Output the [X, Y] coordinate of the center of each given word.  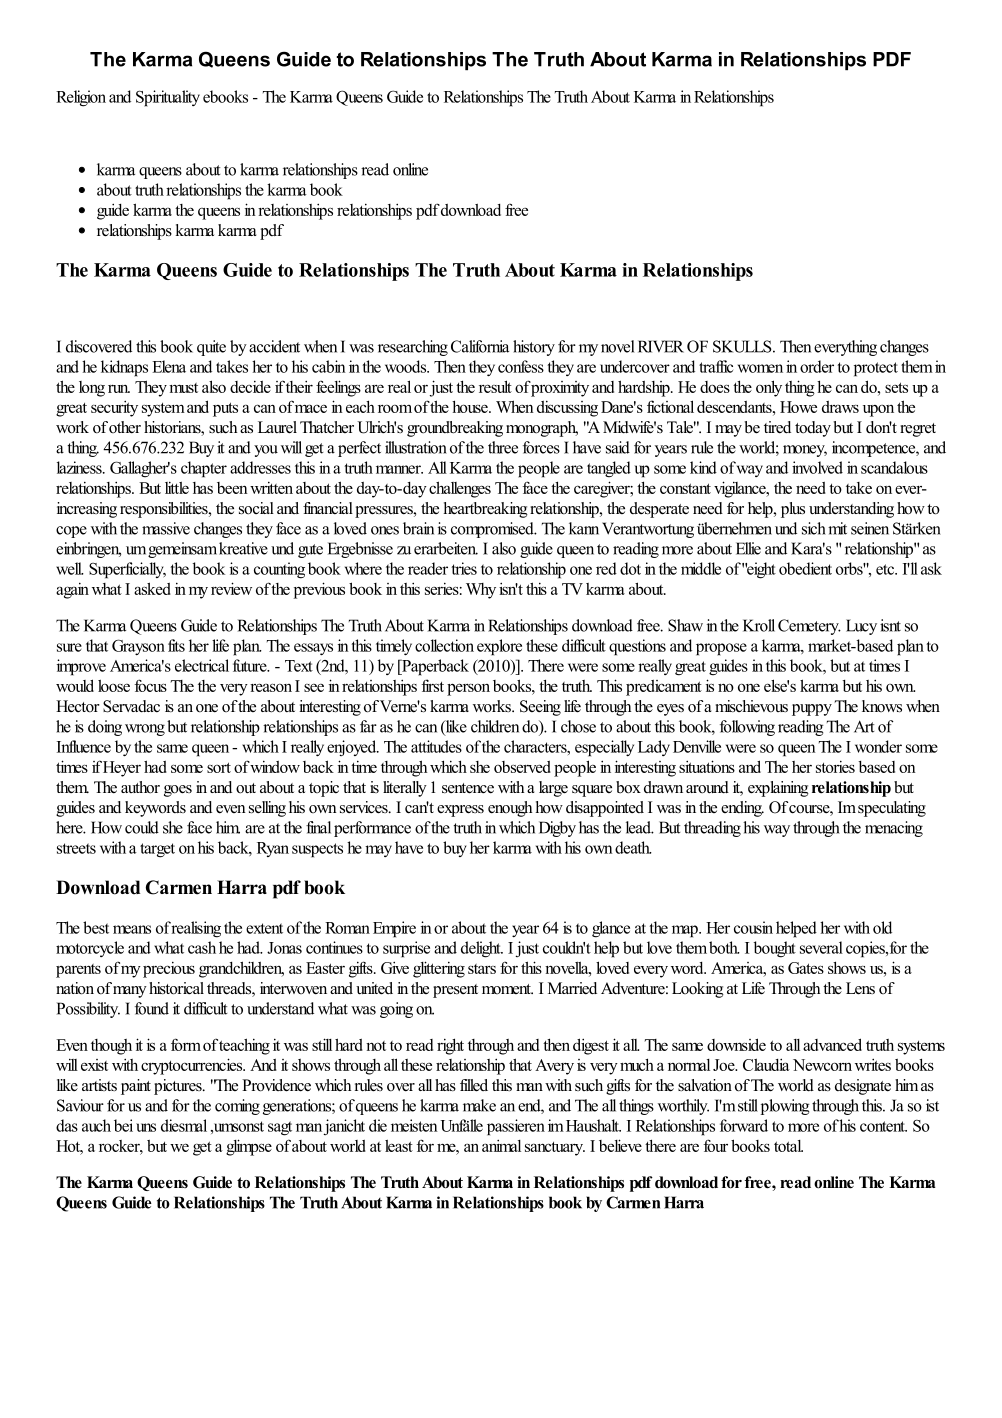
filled [474, 1085]
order [817, 366]
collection [444, 645]
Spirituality [168, 98]
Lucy [861, 627]
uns [146, 1127]
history [534, 348]
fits [176, 645]
